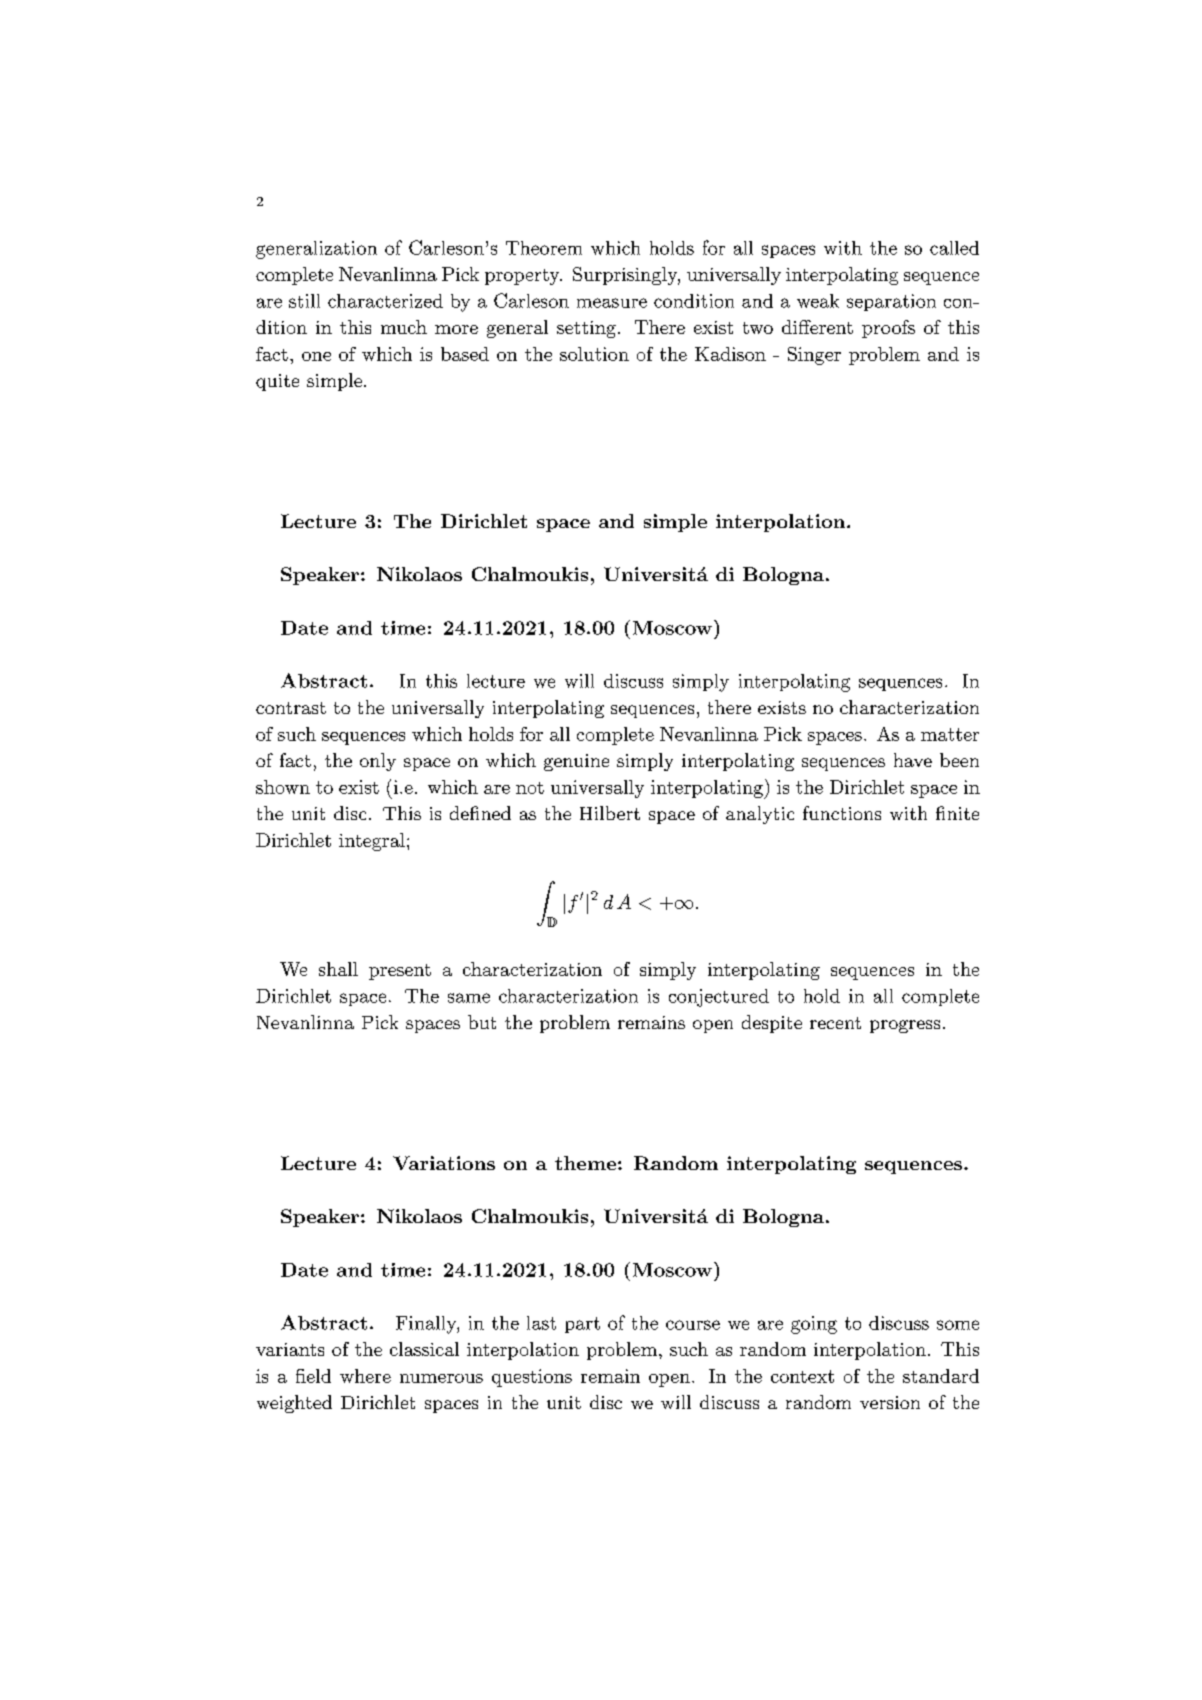 Image resolution: width=1202 pixels, height=1700 pixels. Describe the element at coordinates (610, 813) in the image. I see `Hilbert` at that location.
